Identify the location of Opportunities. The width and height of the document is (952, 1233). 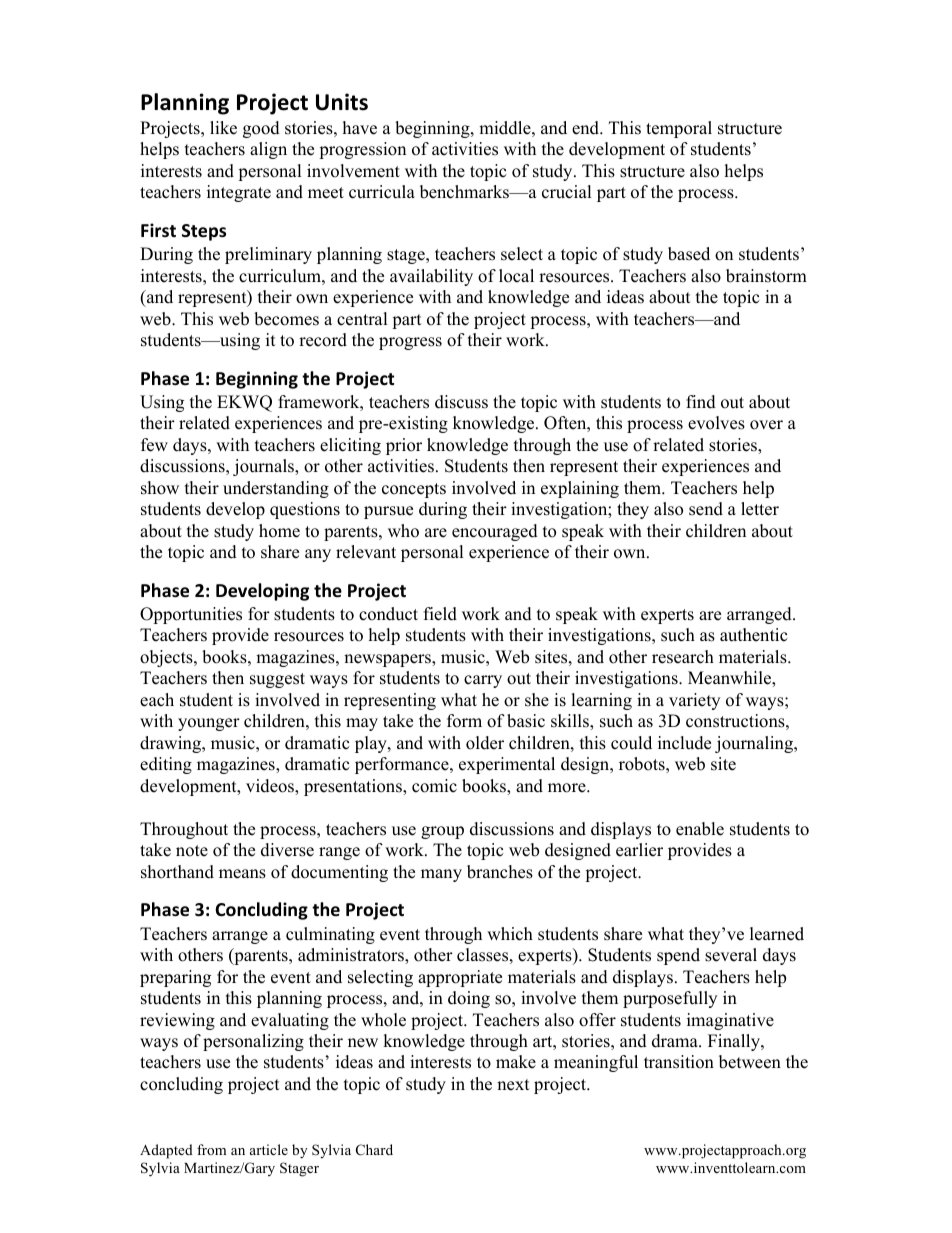
(191, 615).
